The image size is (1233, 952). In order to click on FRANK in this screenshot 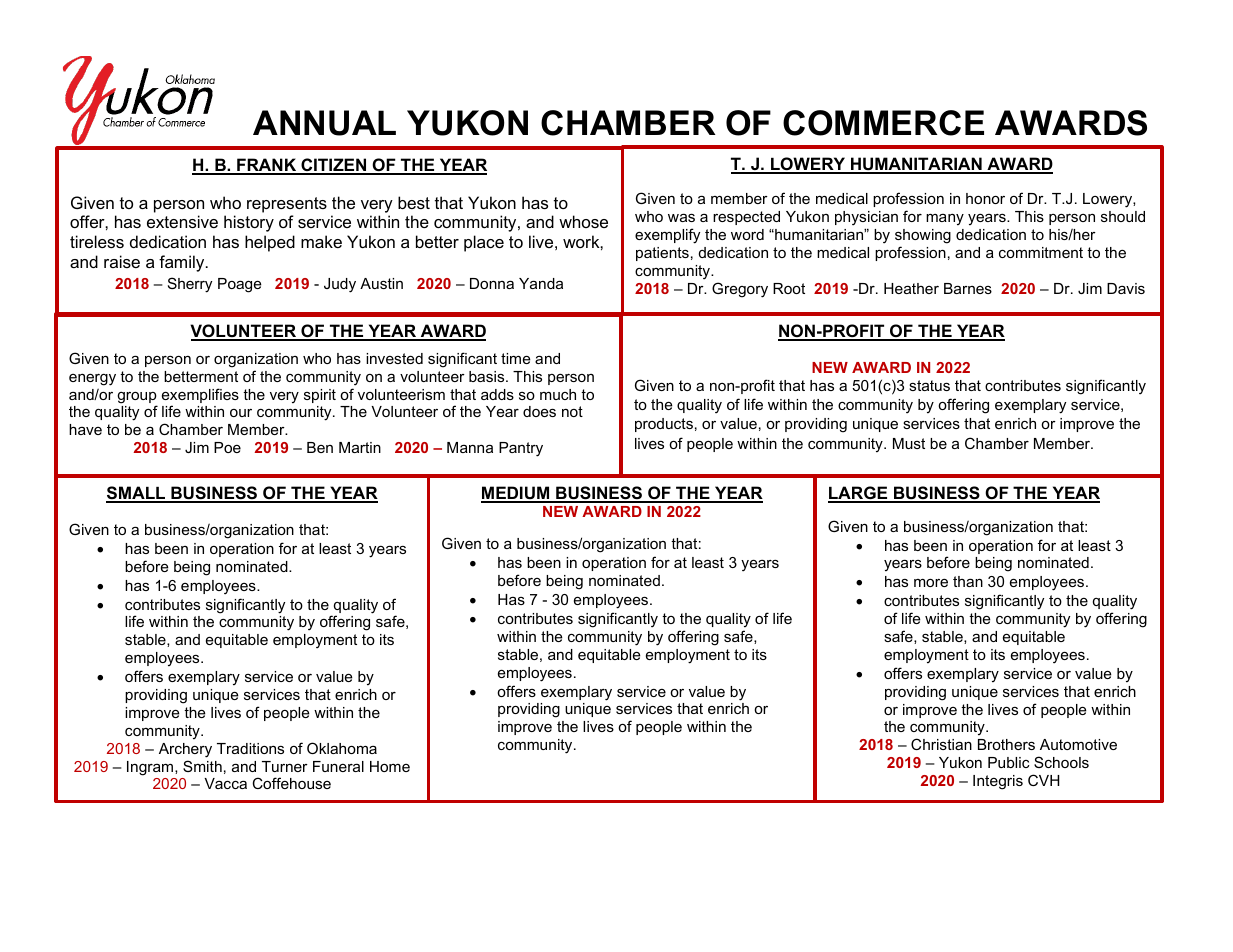, I will do `click(267, 166)`.
